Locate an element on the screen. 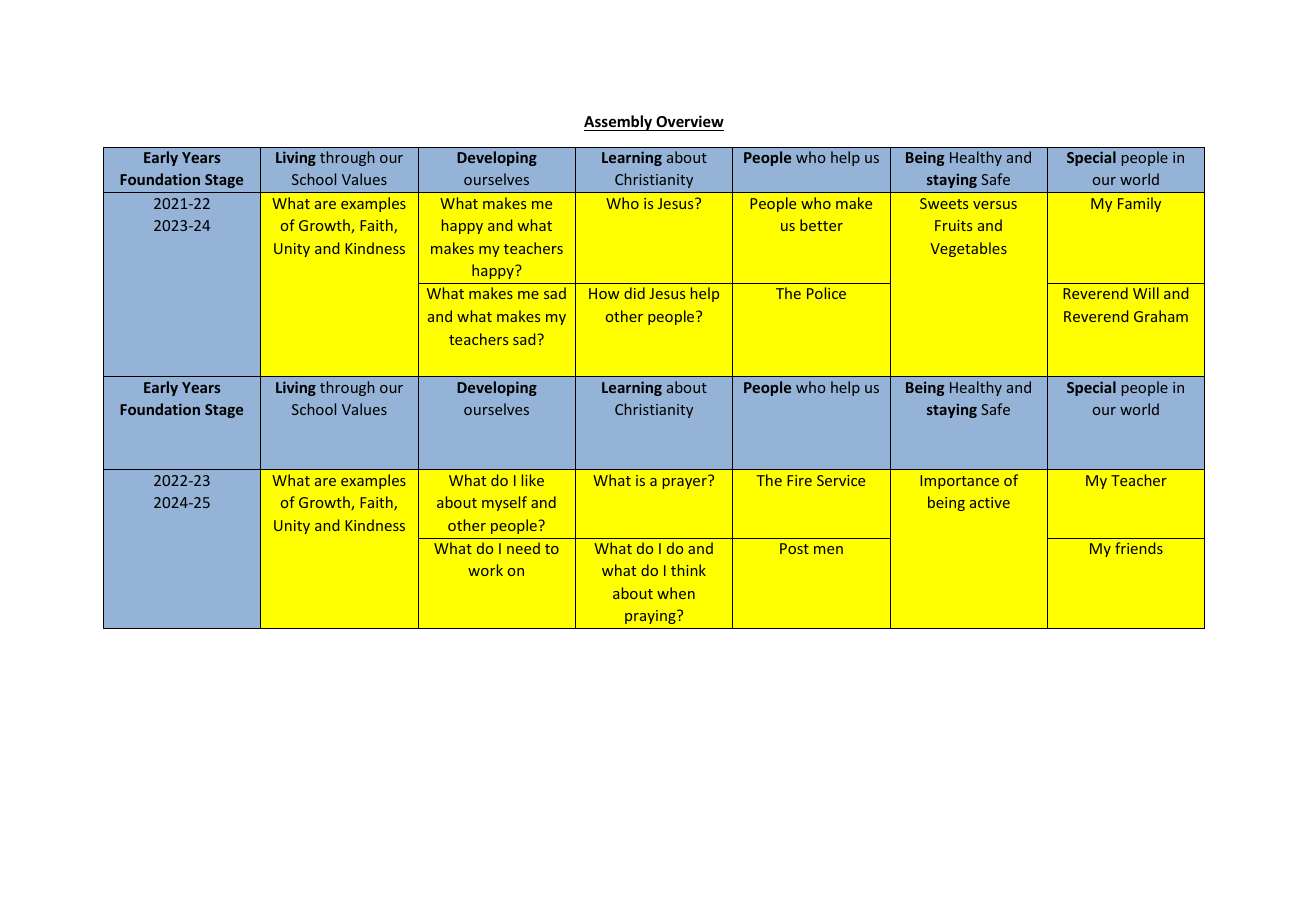 Image resolution: width=1308 pixels, height=924 pixels. Assembly is located at coordinates (619, 123).
